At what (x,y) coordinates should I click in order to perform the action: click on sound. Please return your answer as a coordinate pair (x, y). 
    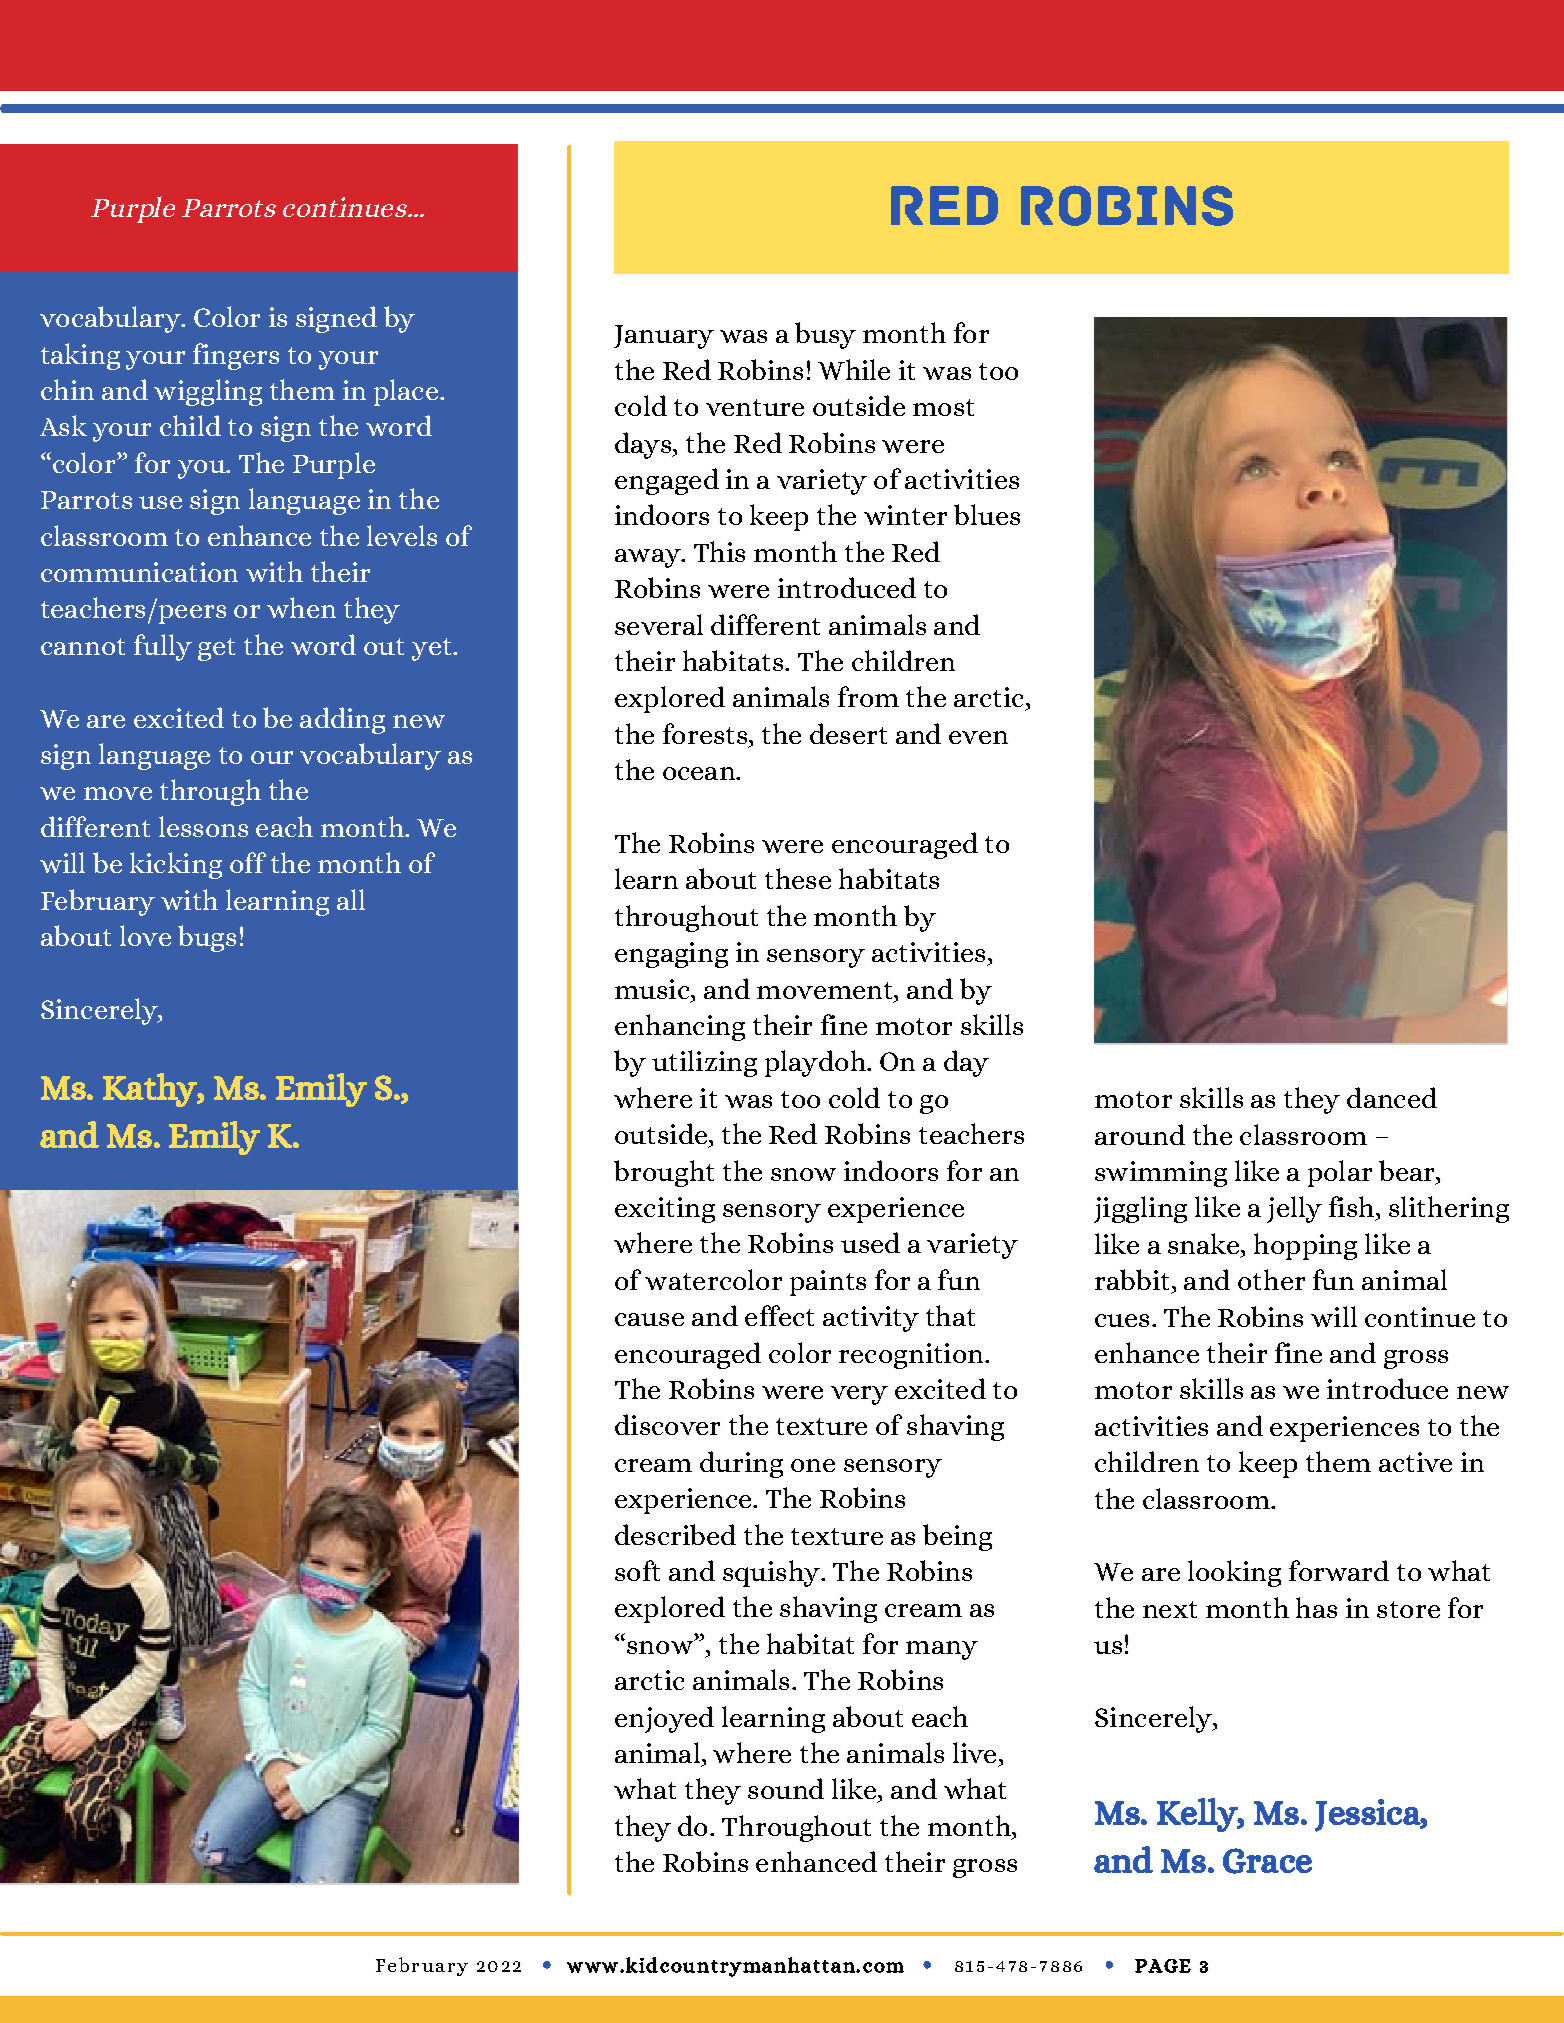
    Looking at the image, I should click on (786, 1788).
